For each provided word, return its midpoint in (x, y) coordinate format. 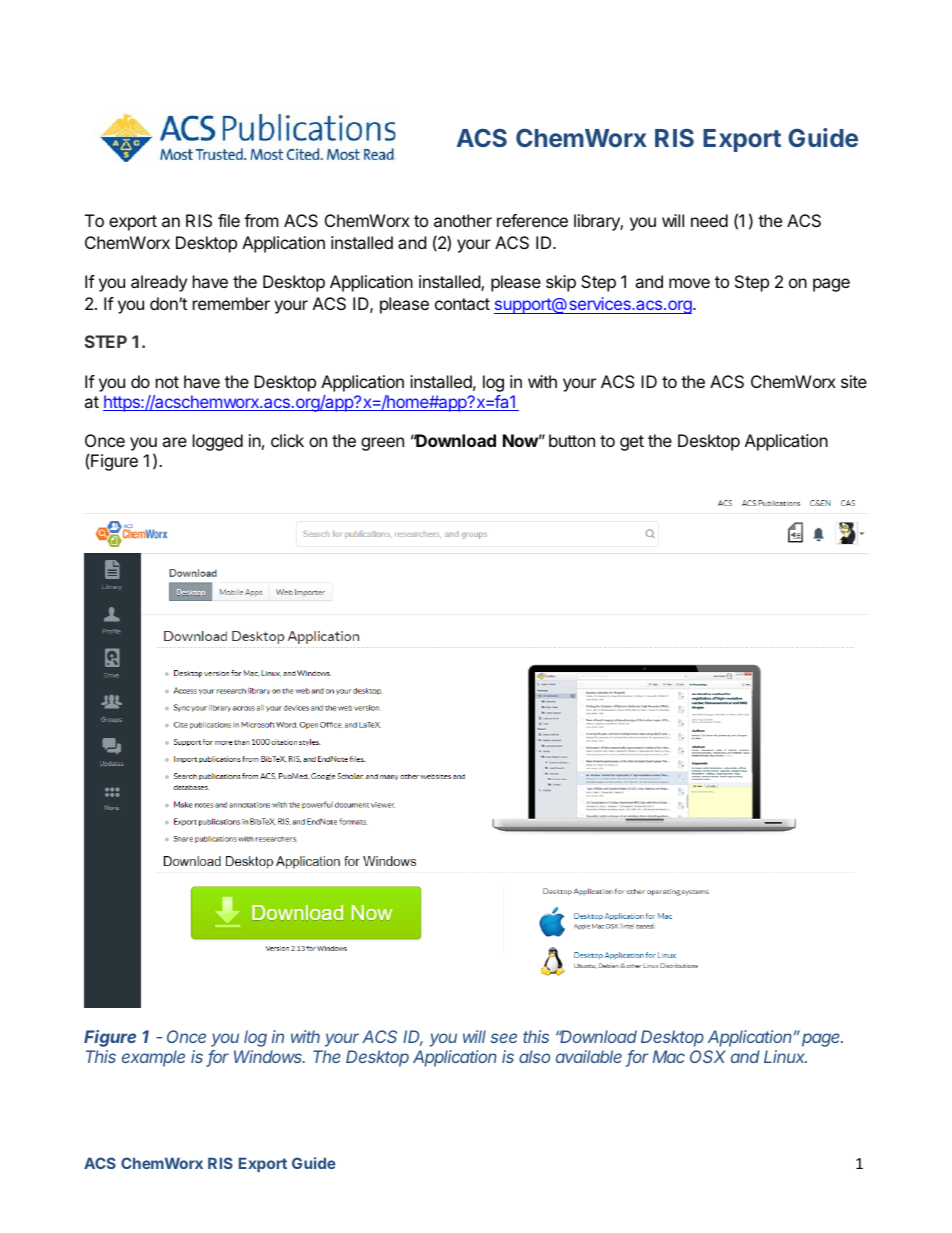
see (503, 1038)
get (632, 443)
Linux (785, 1056)
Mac (669, 1056)
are (174, 442)
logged (218, 442)
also (534, 1056)
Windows (269, 1056)
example (153, 1058)
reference (532, 220)
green (382, 444)
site (854, 381)
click (287, 440)
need (709, 220)
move (689, 283)
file (229, 220)
